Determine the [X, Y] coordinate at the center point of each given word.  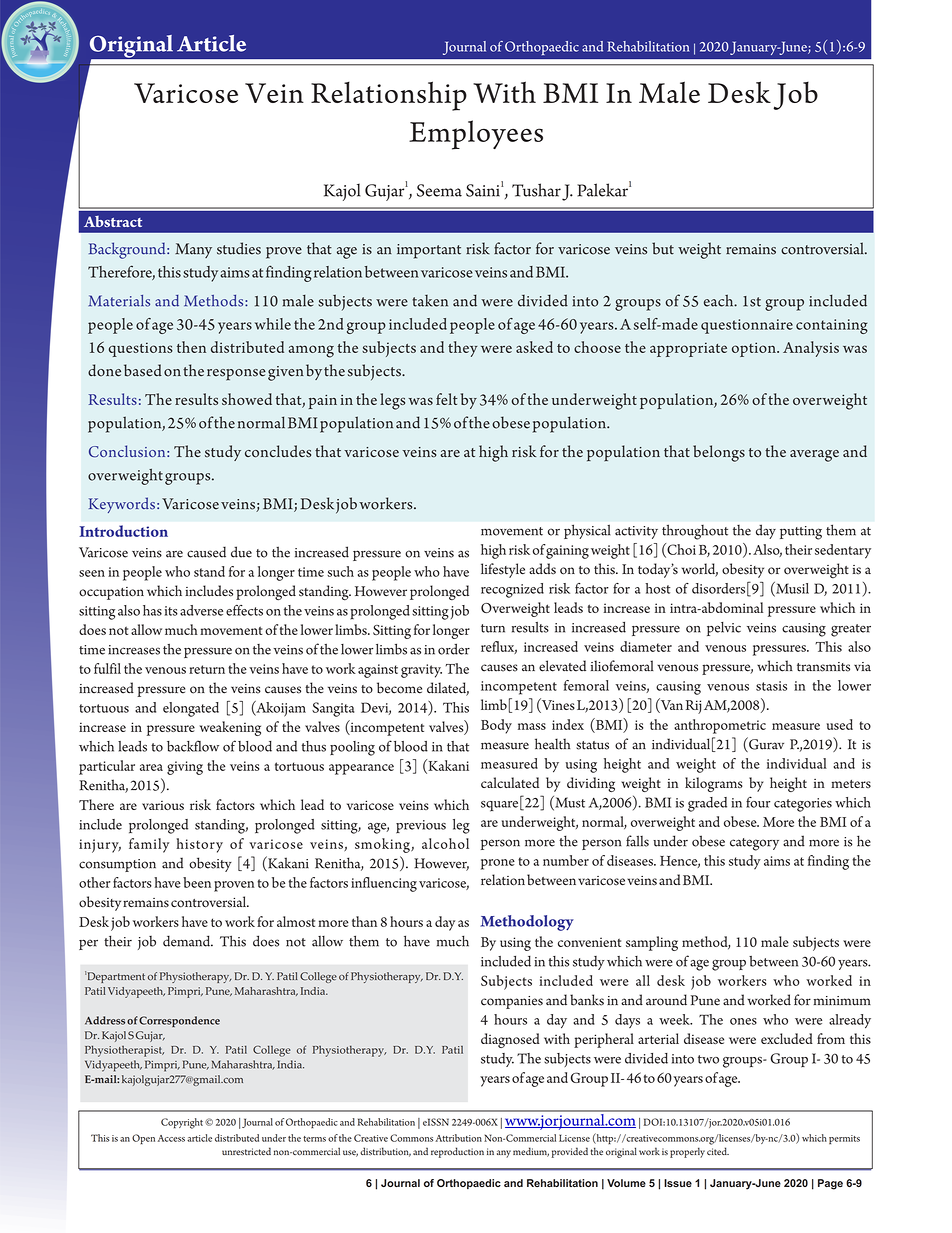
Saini [483, 190]
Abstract [113, 221]
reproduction [457, 1152]
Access [171, 1138]
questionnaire [747, 326]
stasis [771, 686]
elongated [191, 709]
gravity [421, 671]
